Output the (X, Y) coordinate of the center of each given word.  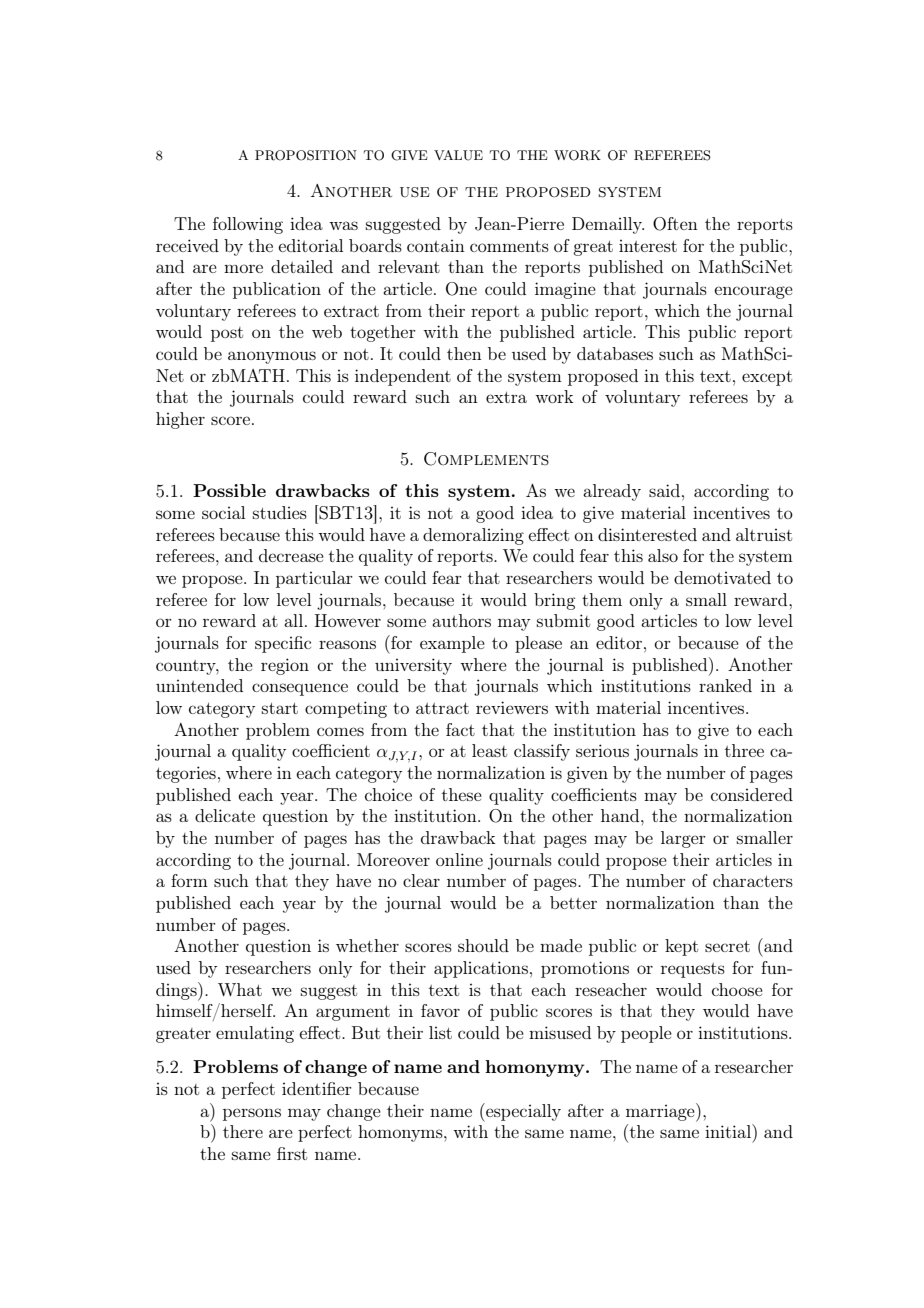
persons (252, 1114)
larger (683, 839)
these (462, 794)
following (248, 225)
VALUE (458, 155)
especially (522, 1112)
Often (675, 224)
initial (729, 1131)
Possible (229, 490)
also (663, 555)
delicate (225, 815)
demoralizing (473, 536)
